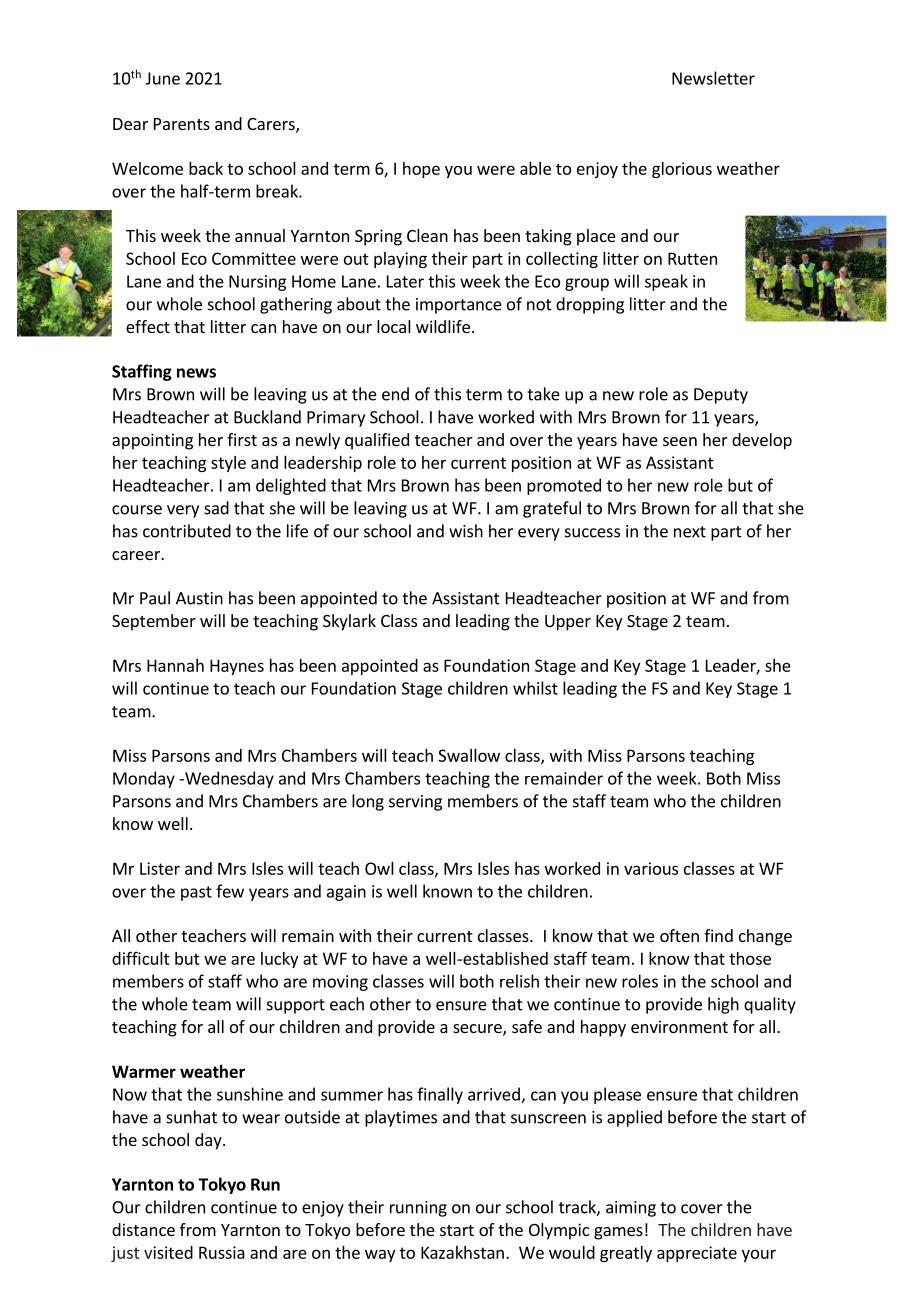  I want to click on past, so click(196, 893).
